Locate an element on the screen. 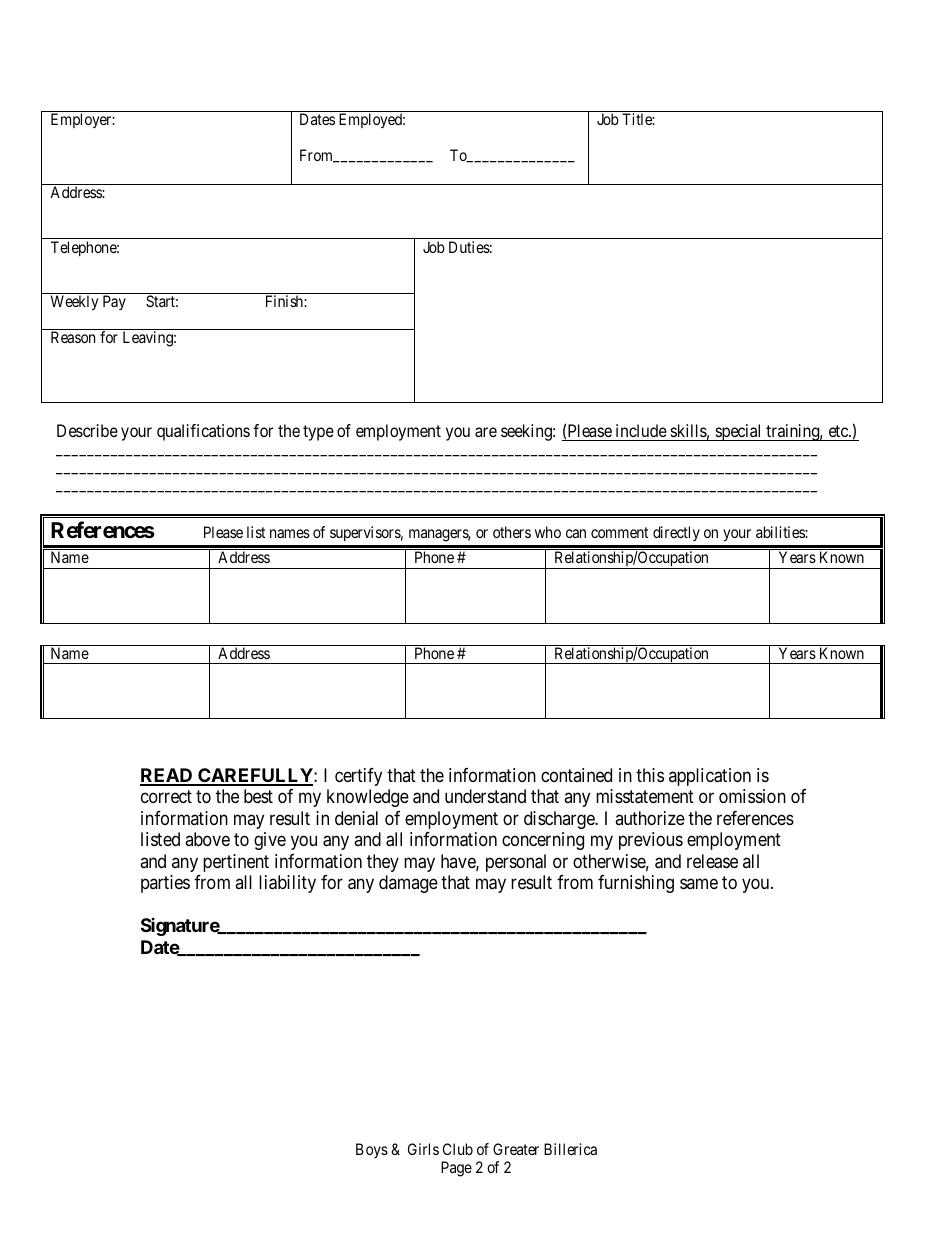 This screenshot has width=952, height=1233. special is located at coordinates (738, 432).
